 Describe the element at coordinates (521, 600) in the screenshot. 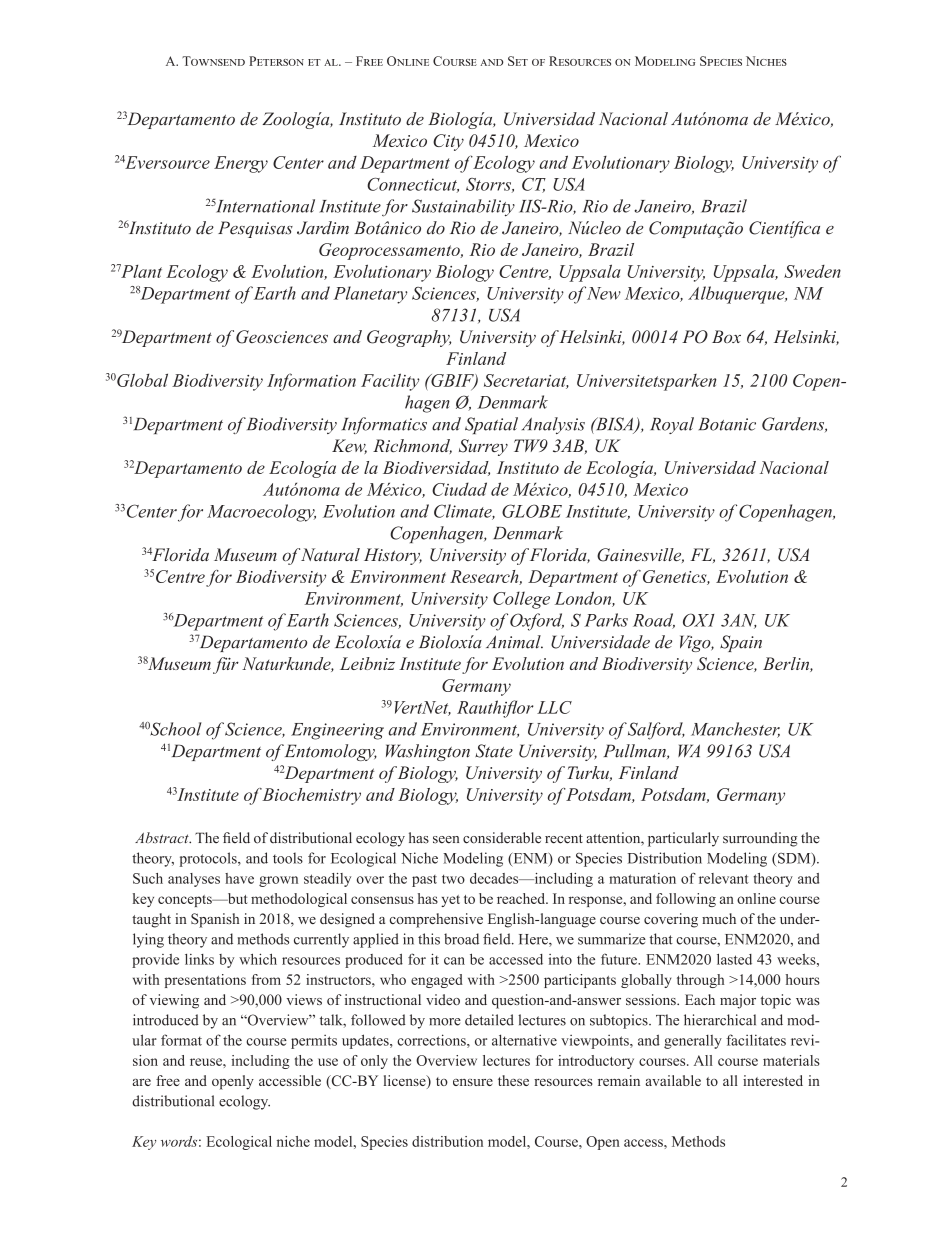

I see `College` at that location.
